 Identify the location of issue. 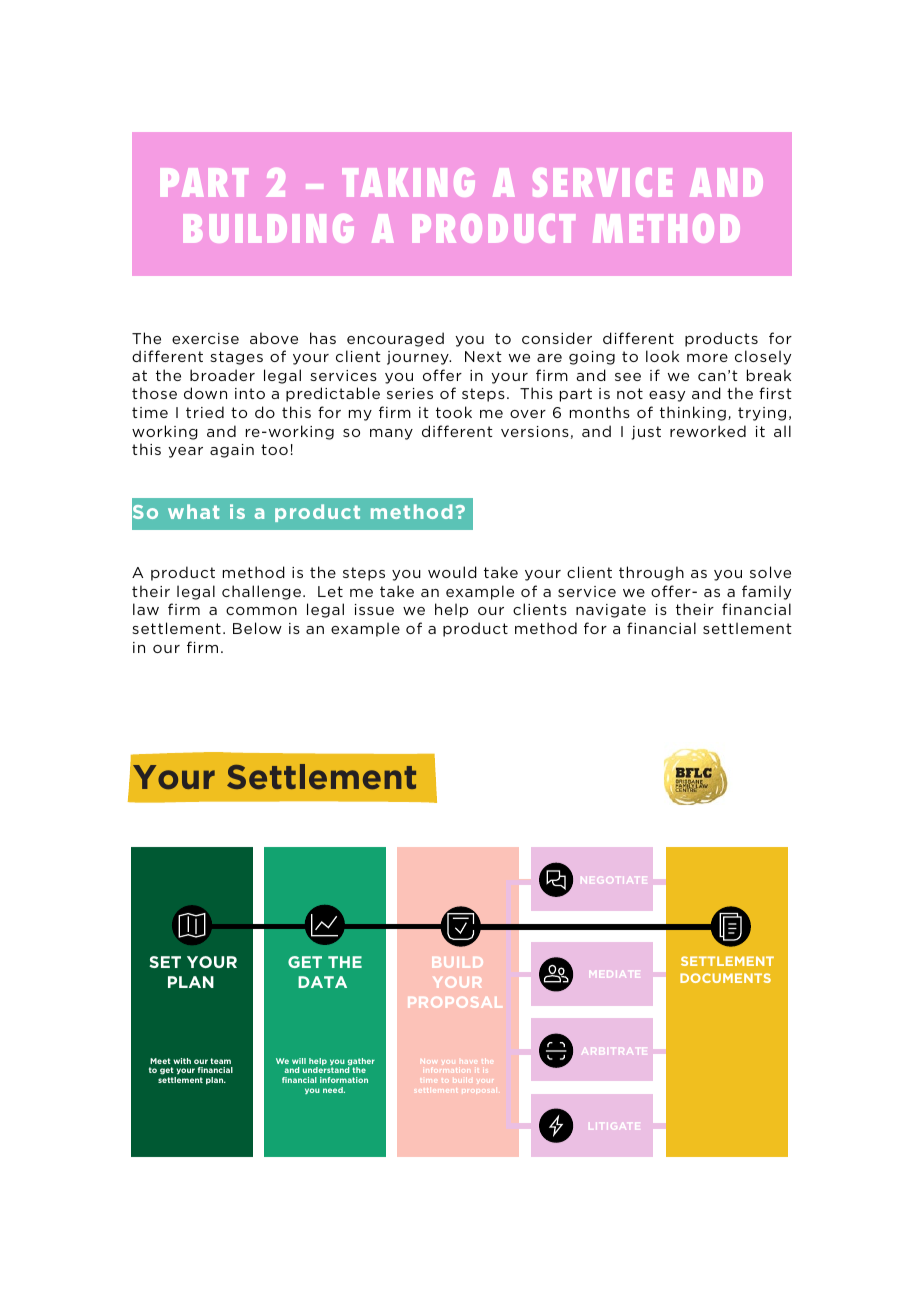
(374, 609).
